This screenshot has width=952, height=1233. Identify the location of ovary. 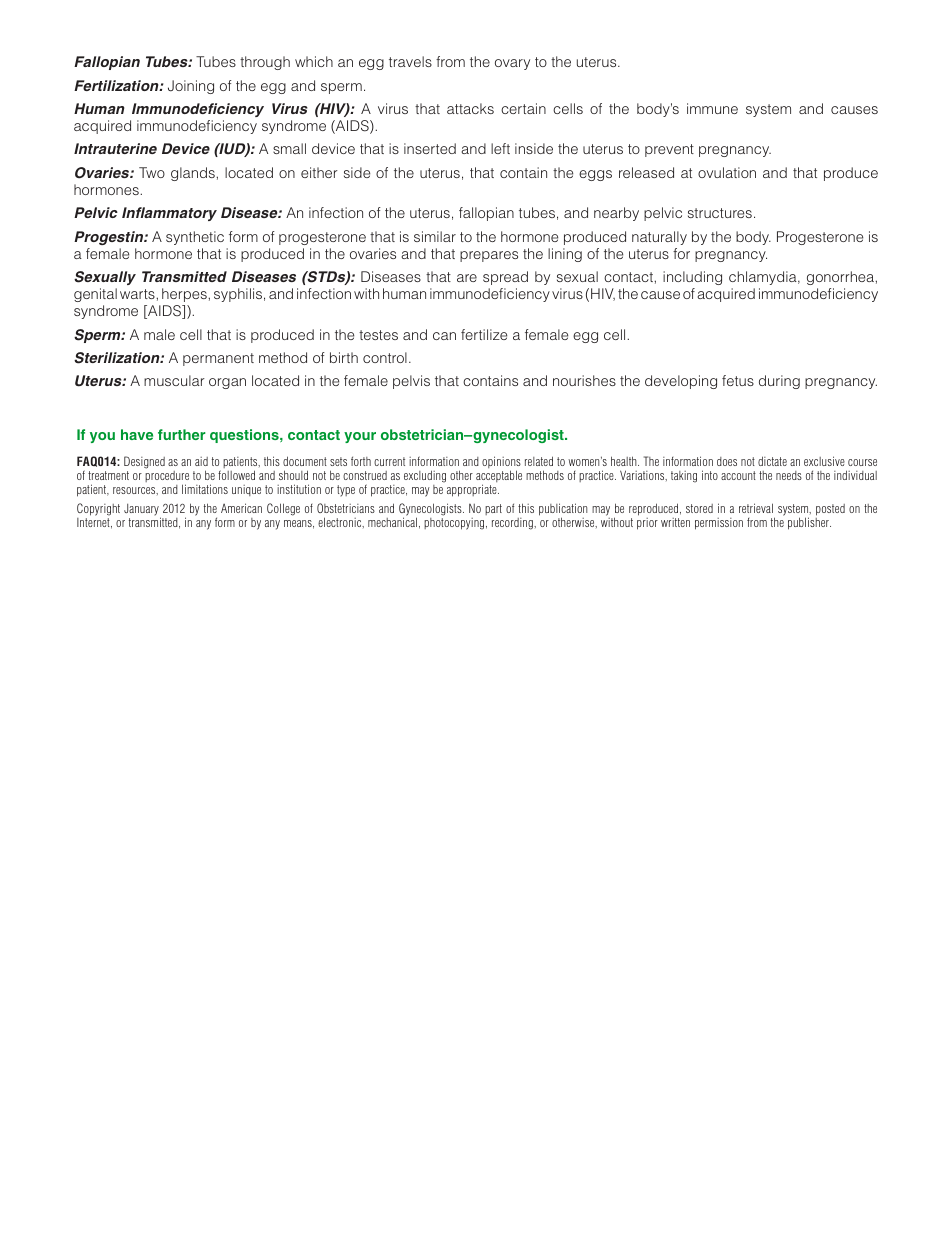
(512, 64).
